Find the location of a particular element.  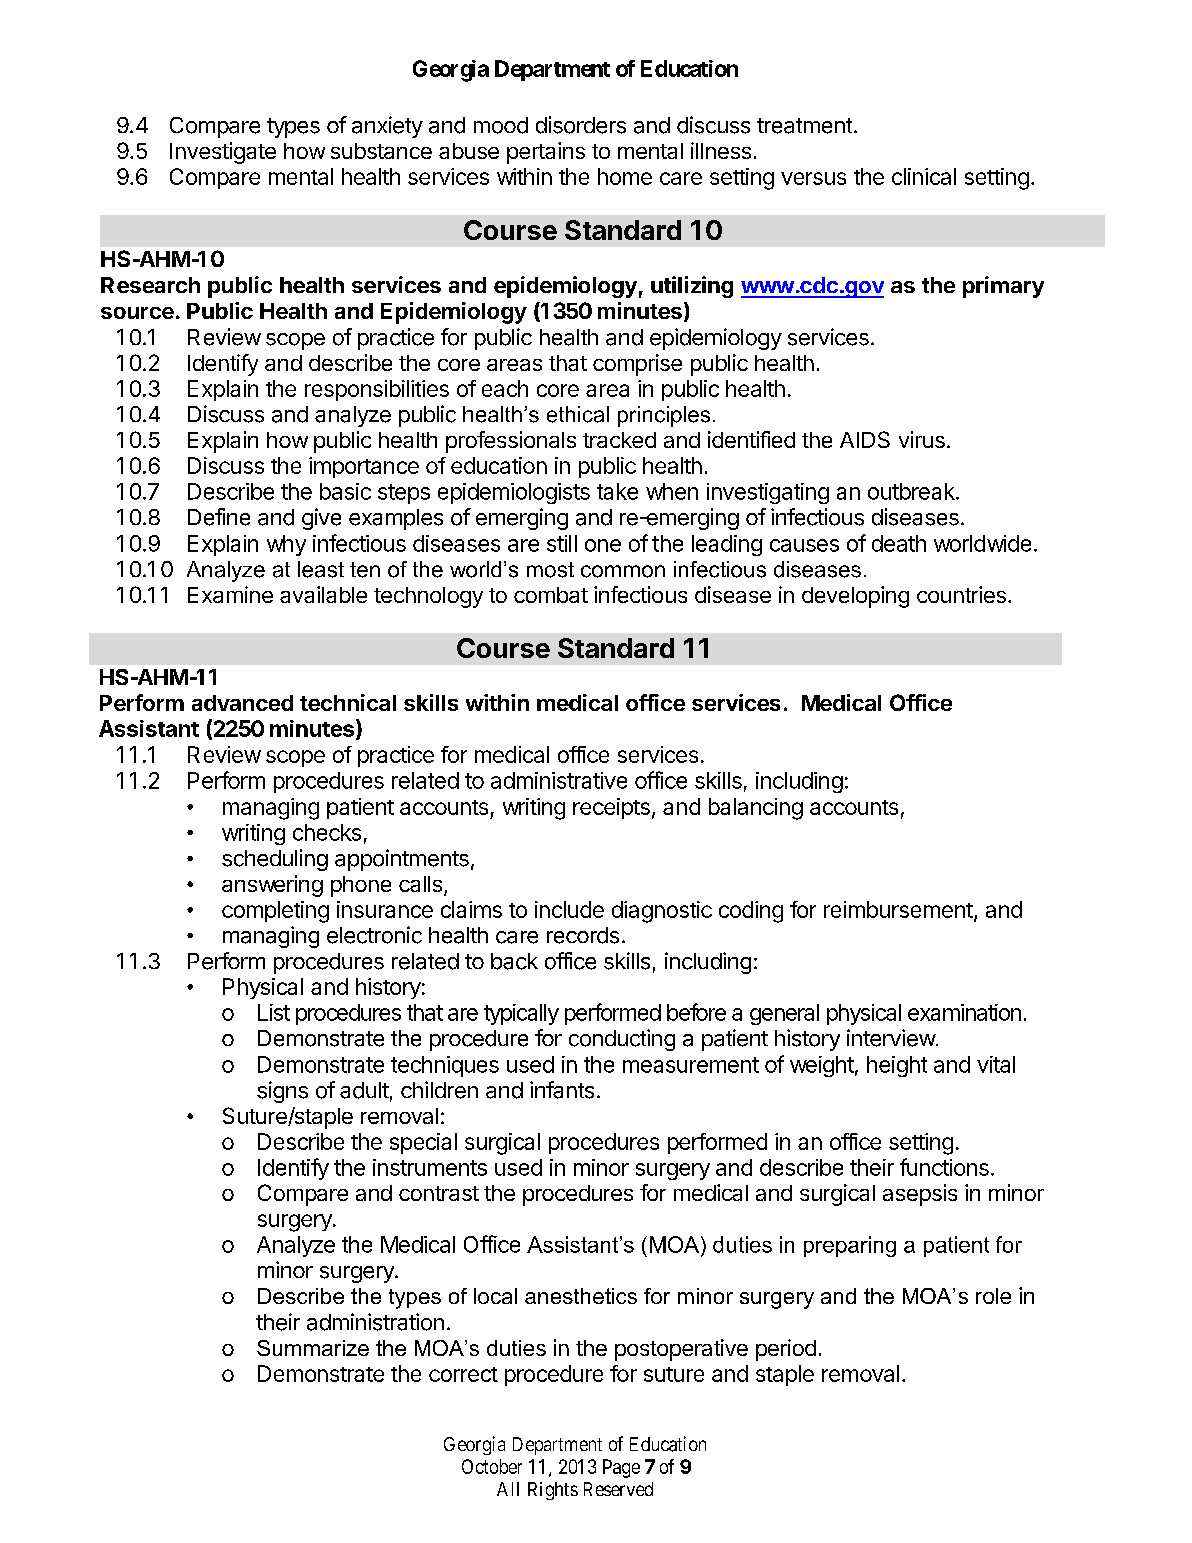

reimbursement is located at coordinates (898, 909).
